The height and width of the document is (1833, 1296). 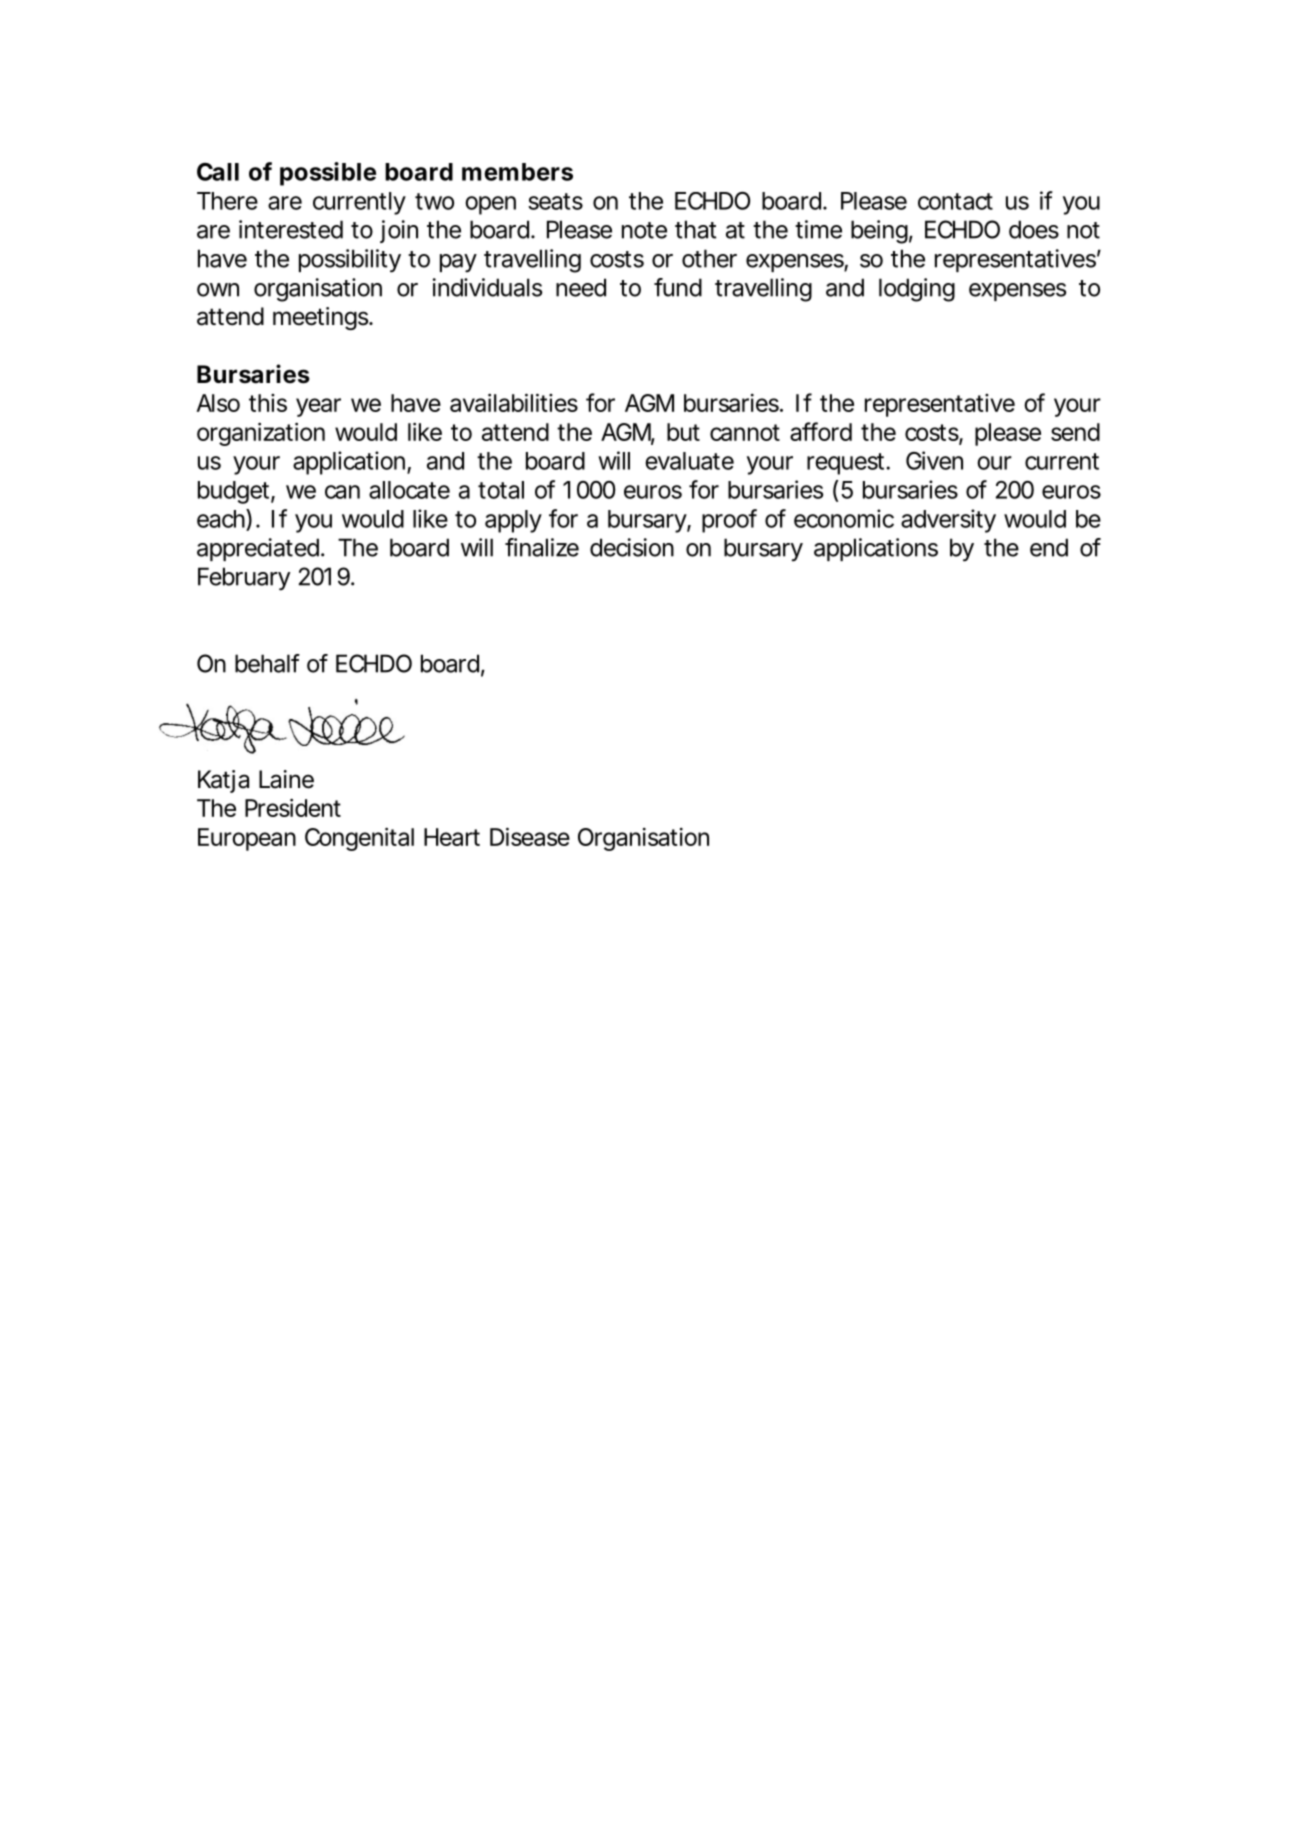 What do you see at coordinates (452, 837) in the document?
I see `Heart` at bounding box center [452, 837].
